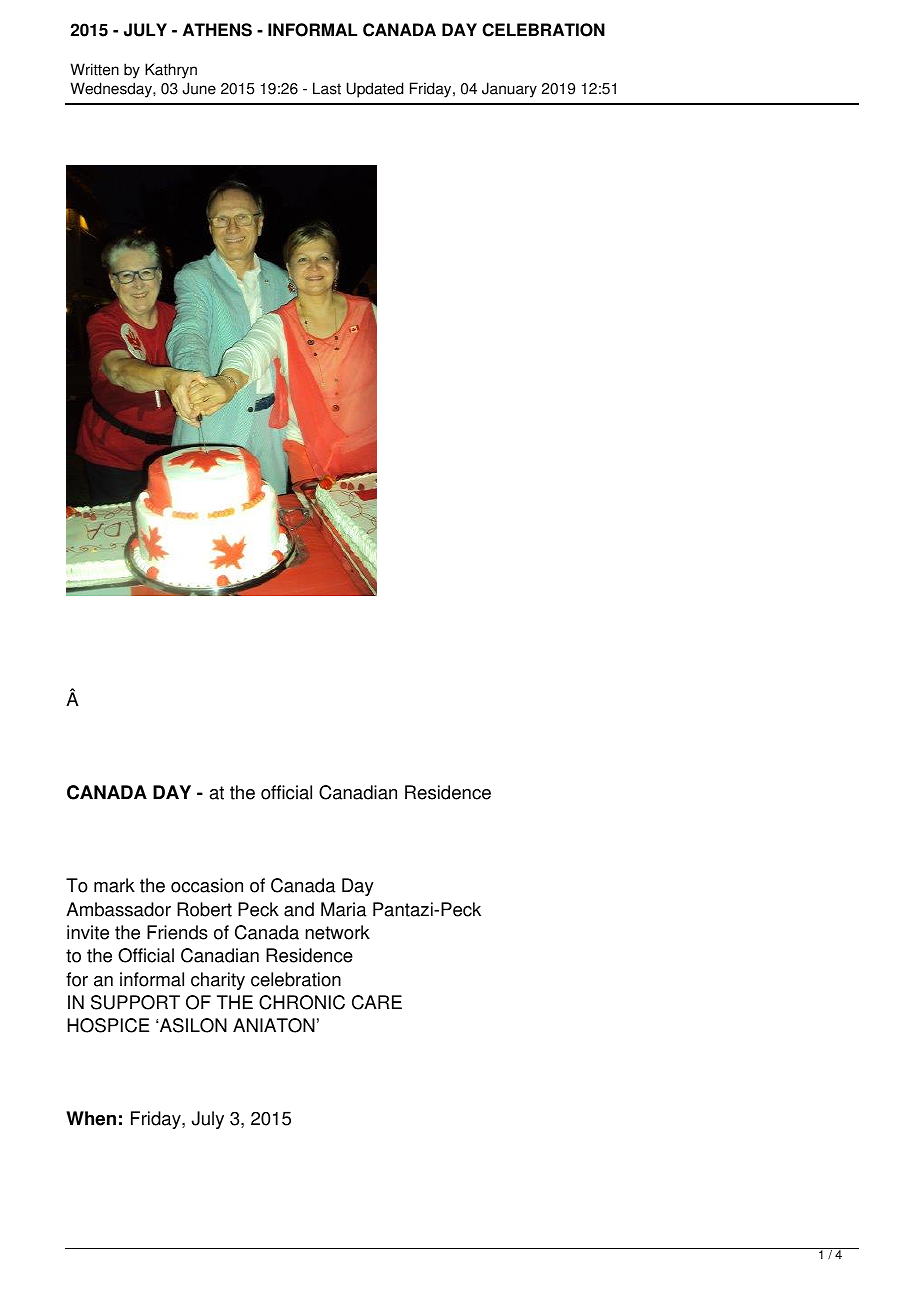 The image size is (924, 1308). Describe the element at coordinates (91, 1118) in the screenshot. I see `When` at that location.
